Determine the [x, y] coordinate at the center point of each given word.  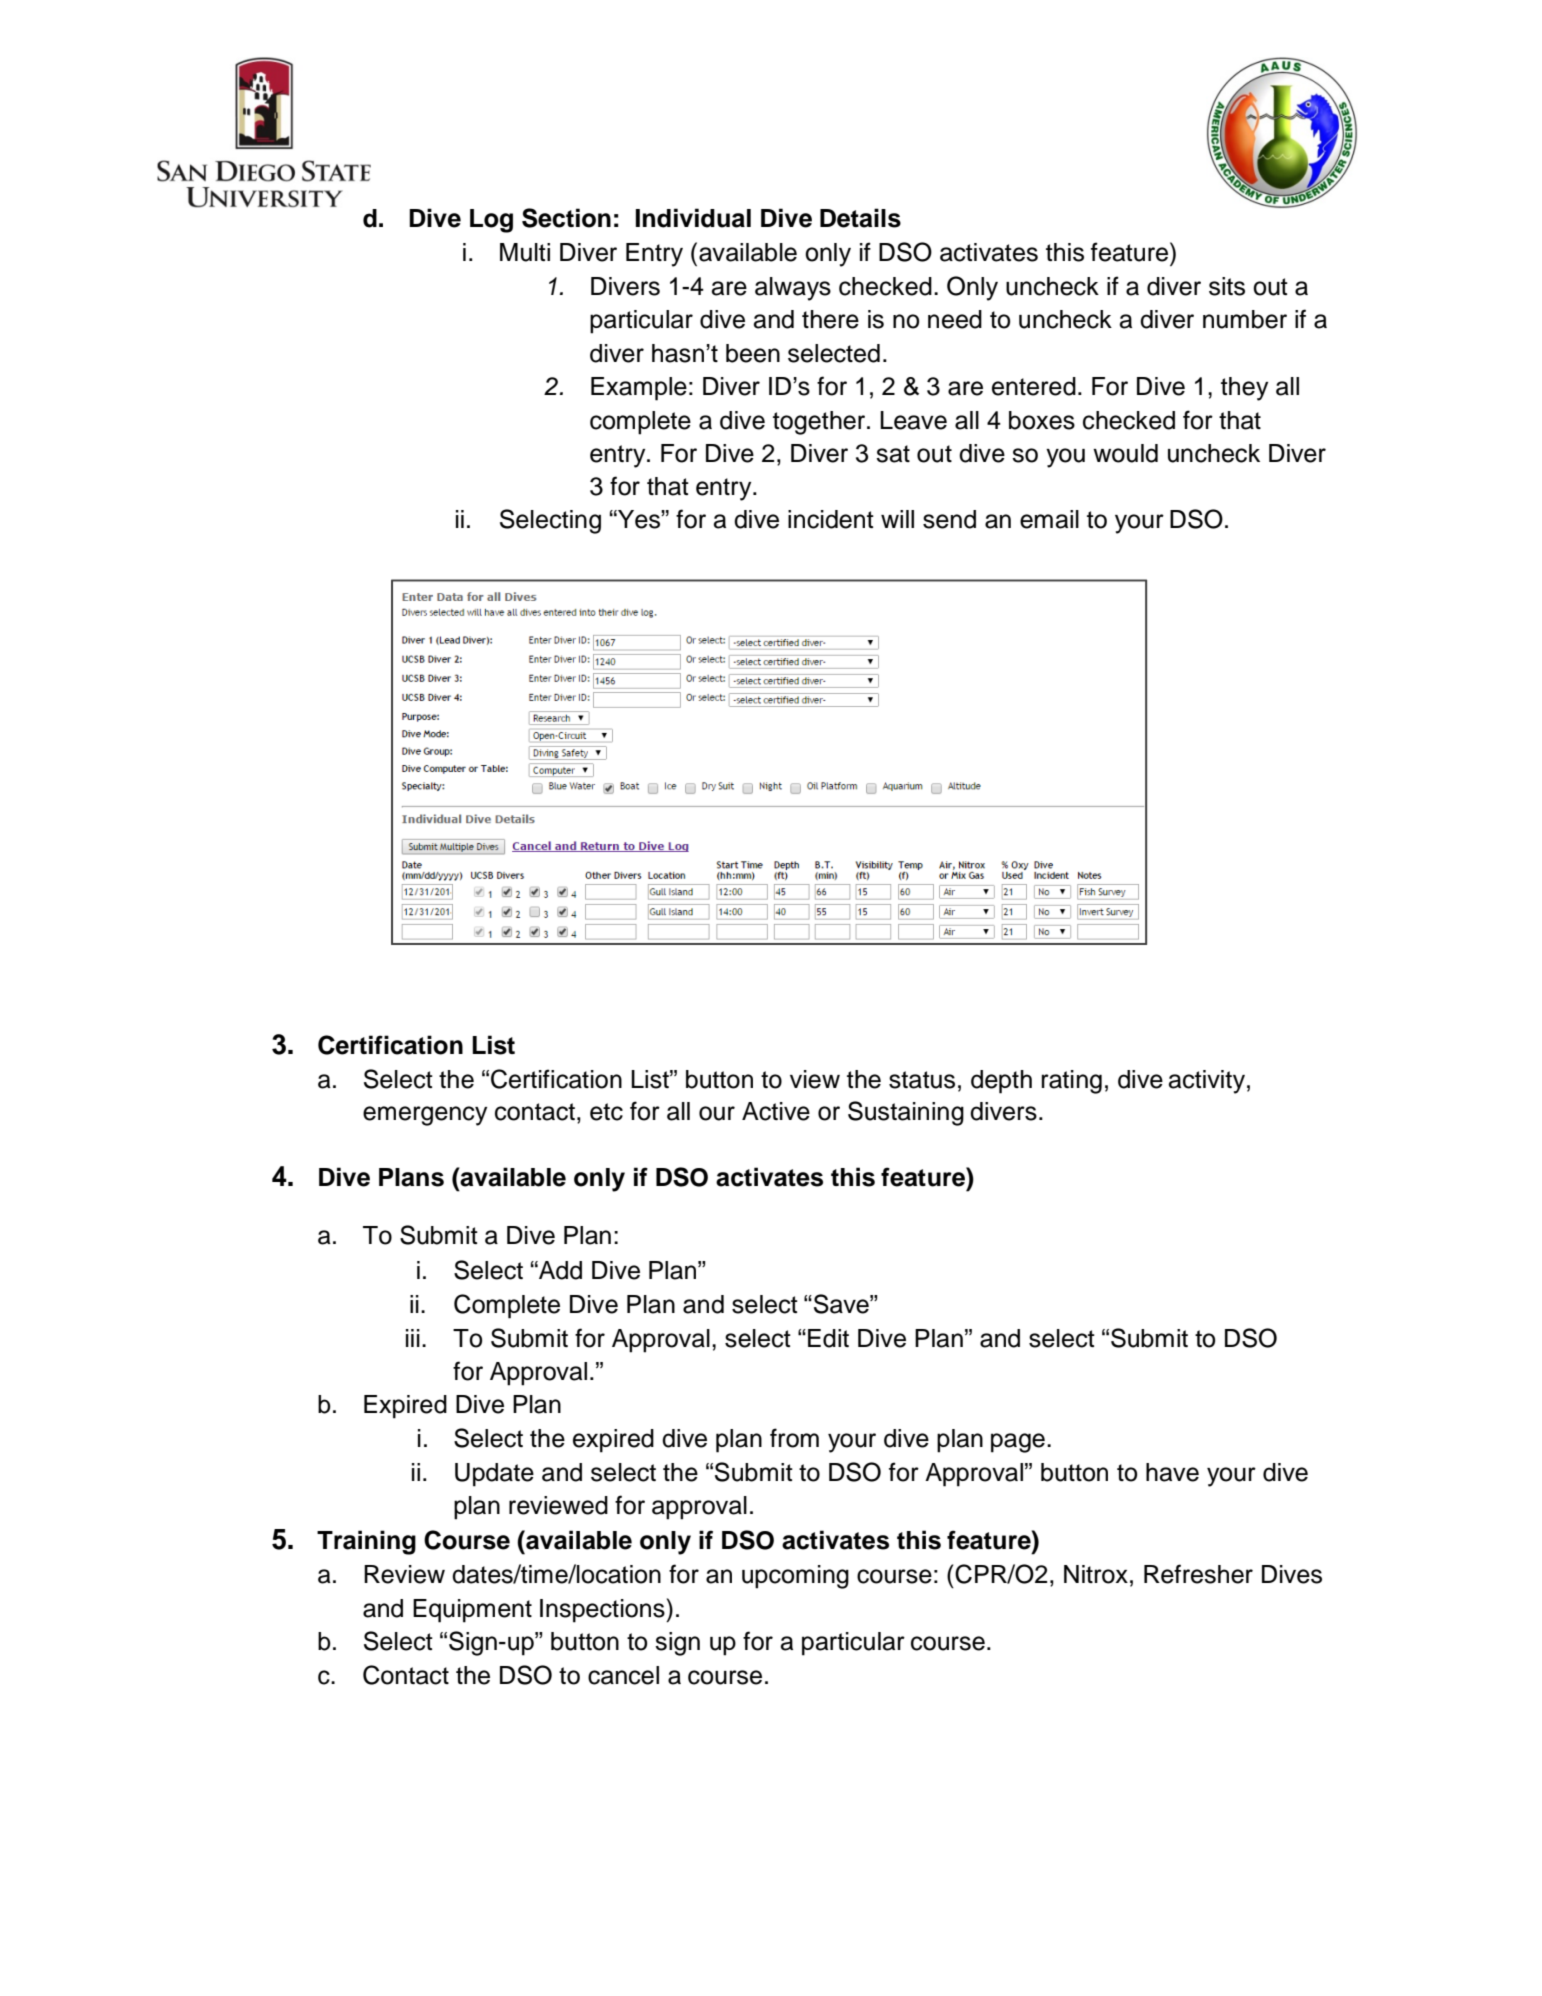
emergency [425, 1116]
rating [1072, 1082]
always [793, 289]
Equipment [472, 1611]
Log [491, 221]
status [922, 1080]
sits [1227, 286]
